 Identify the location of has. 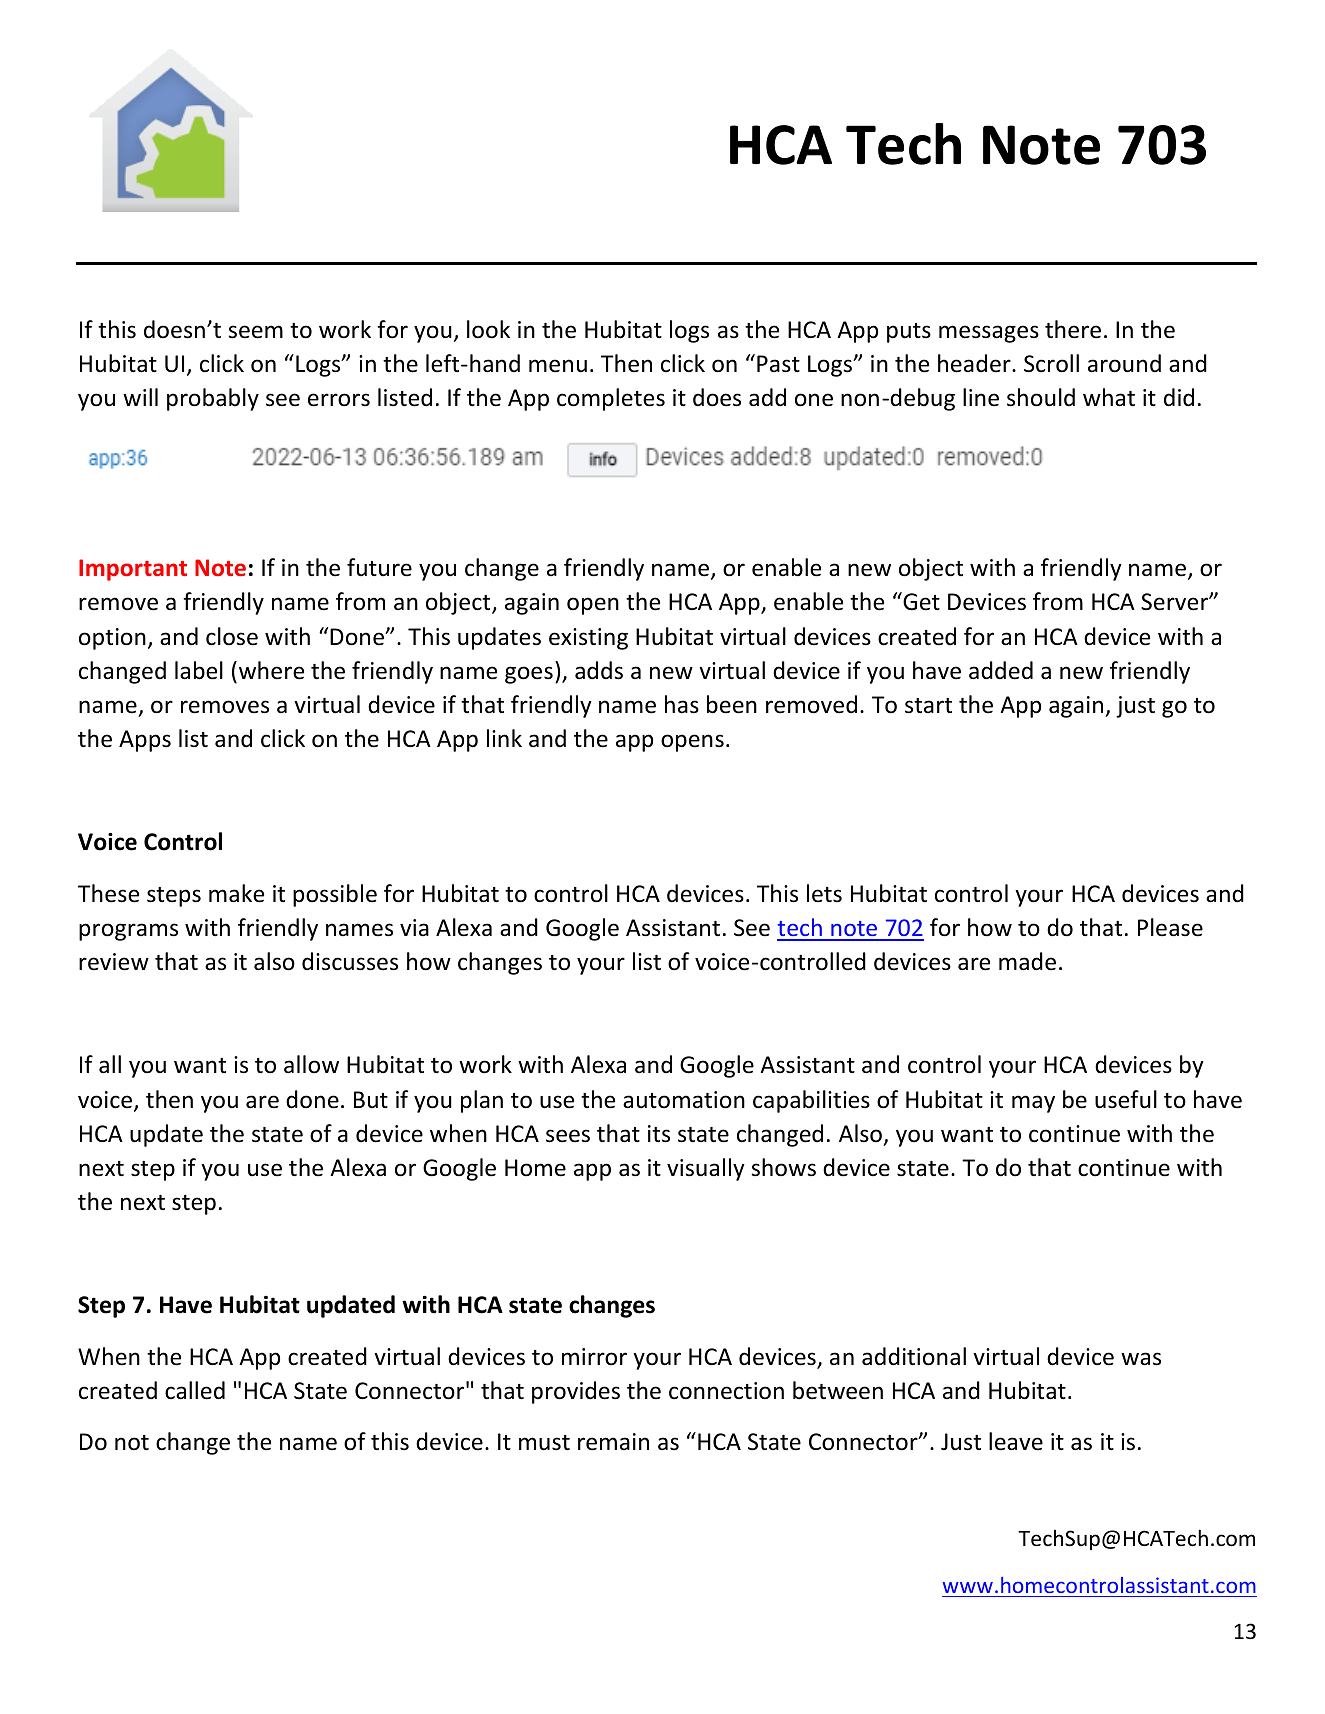
(682, 704).
